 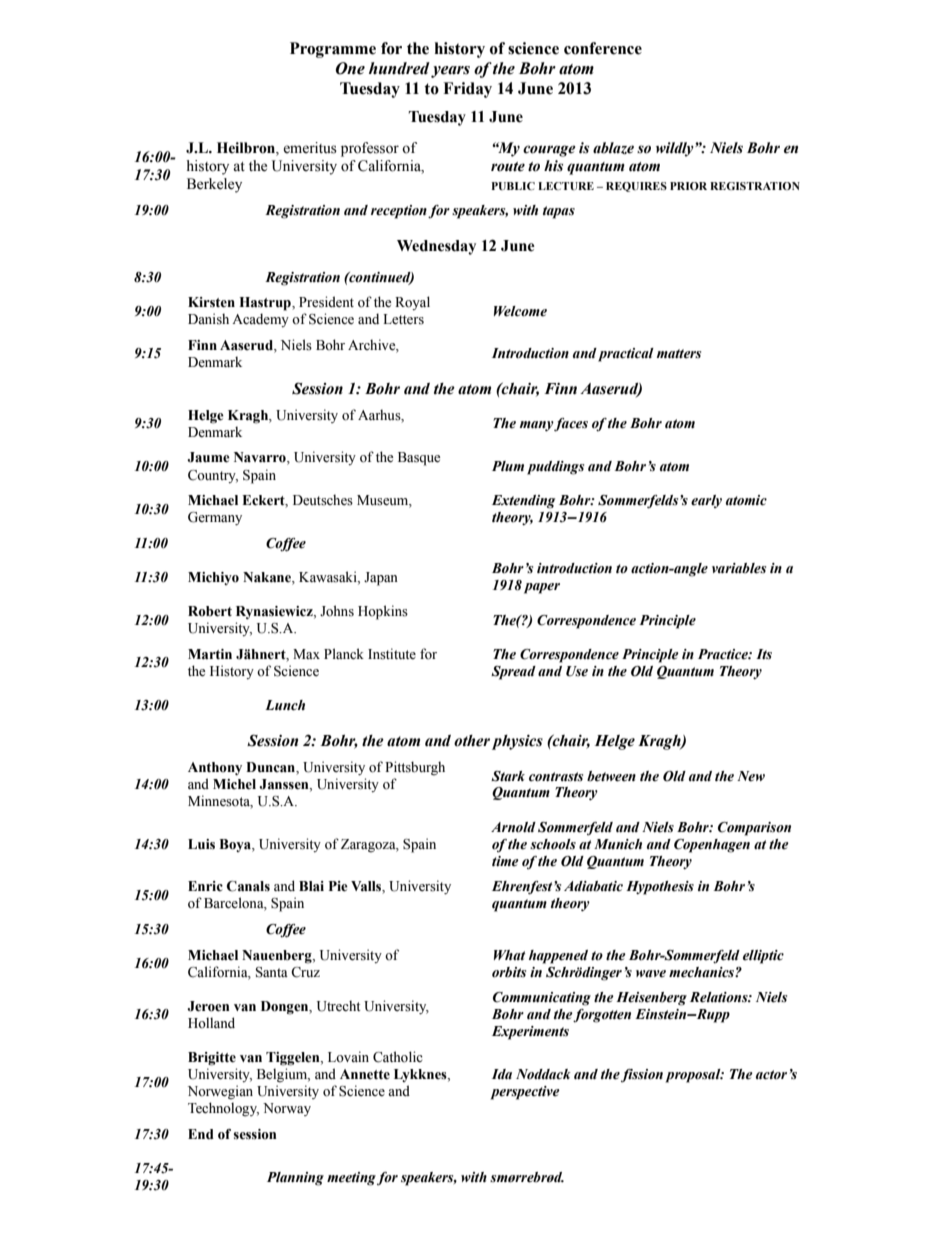 What do you see at coordinates (261, 458) in the screenshot?
I see `Navarro` at bounding box center [261, 458].
